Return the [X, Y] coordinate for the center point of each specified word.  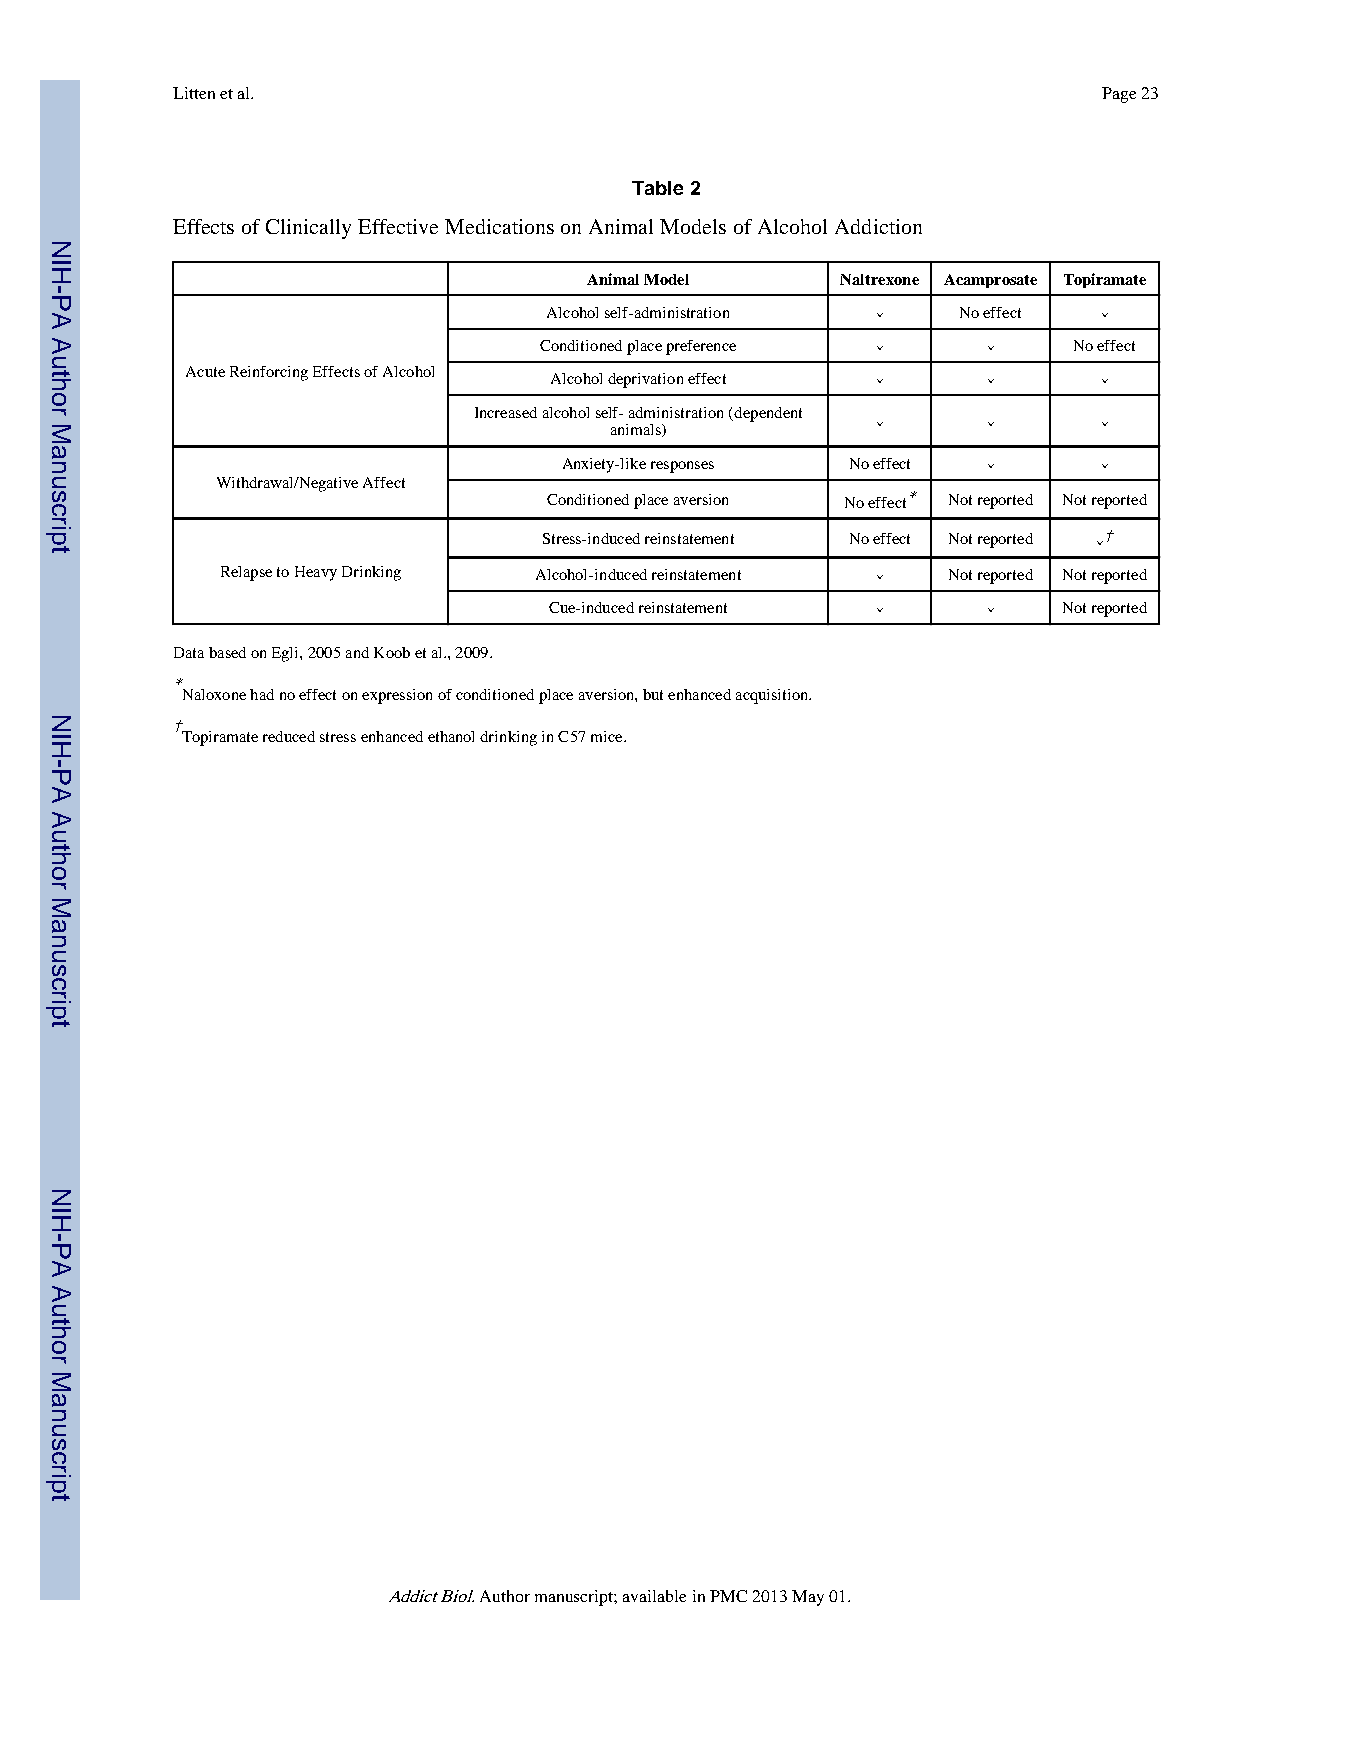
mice [608, 736]
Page [1119, 95]
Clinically [308, 229]
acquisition [773, 696]
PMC [728, 1596]
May [808, 1598]
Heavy [316, 573]
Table [657, 188]
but [653, 694]
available [654, 1596]
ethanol [451, 736]
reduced [289, 736]
